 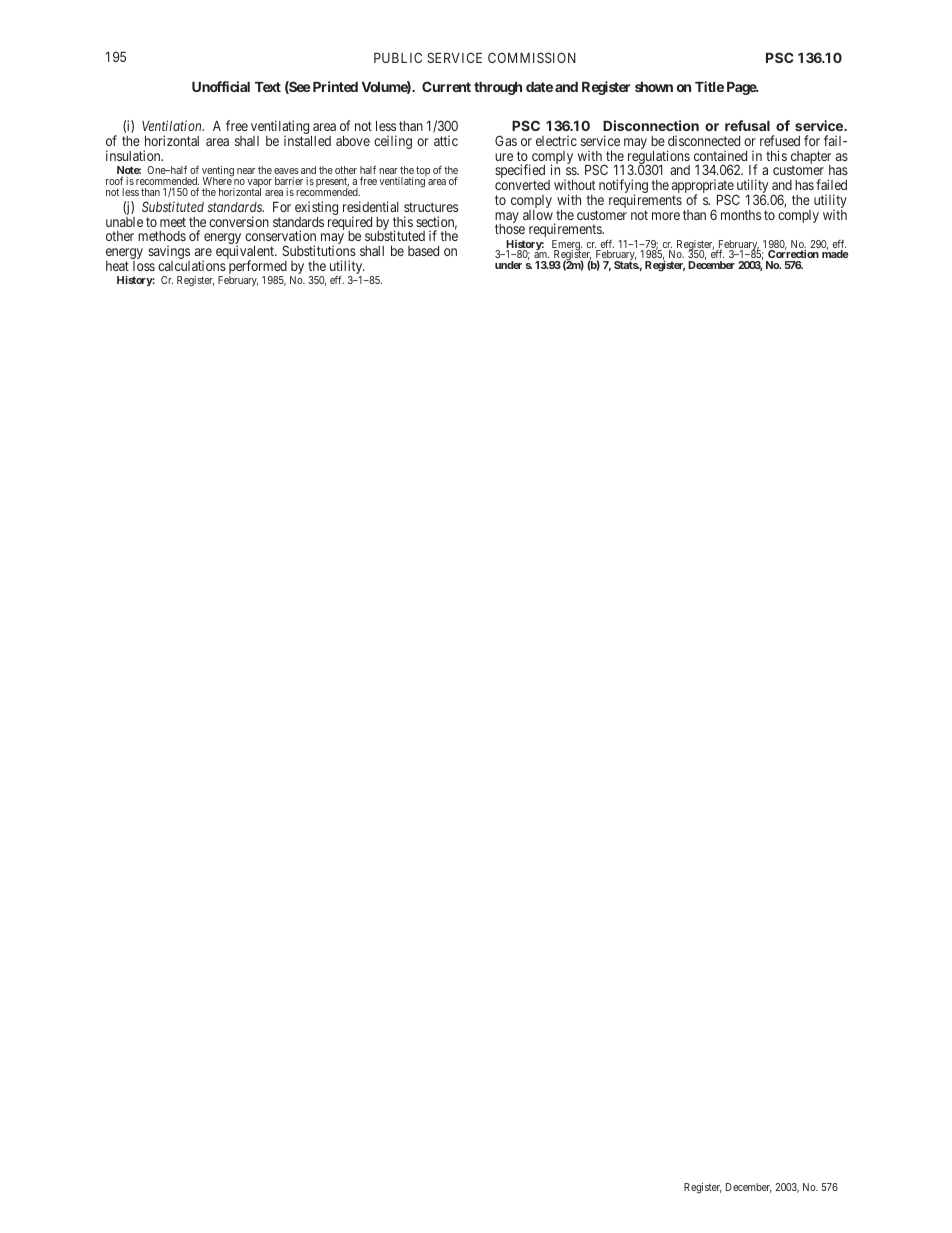 I want to click on meet, so click(x=173, y=222).
